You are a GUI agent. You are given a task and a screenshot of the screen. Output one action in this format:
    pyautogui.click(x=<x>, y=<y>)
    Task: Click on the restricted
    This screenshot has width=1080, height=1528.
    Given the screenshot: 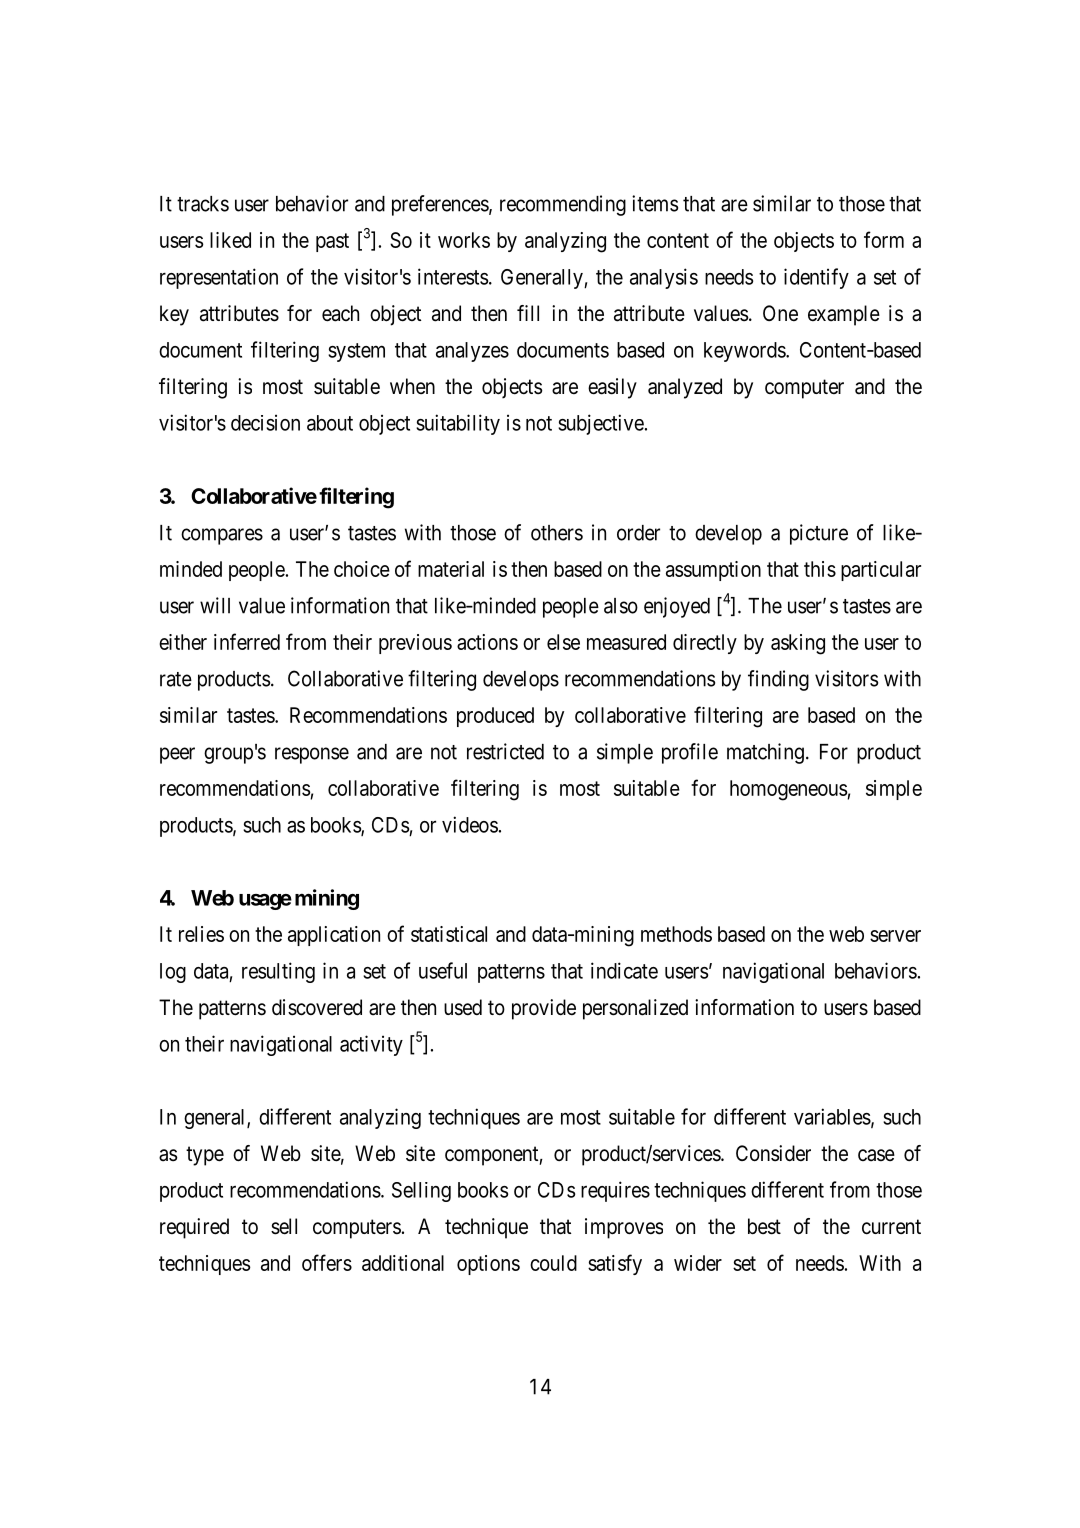 What is the action you would take?
    pyautogui.click(x=505, y=751)
